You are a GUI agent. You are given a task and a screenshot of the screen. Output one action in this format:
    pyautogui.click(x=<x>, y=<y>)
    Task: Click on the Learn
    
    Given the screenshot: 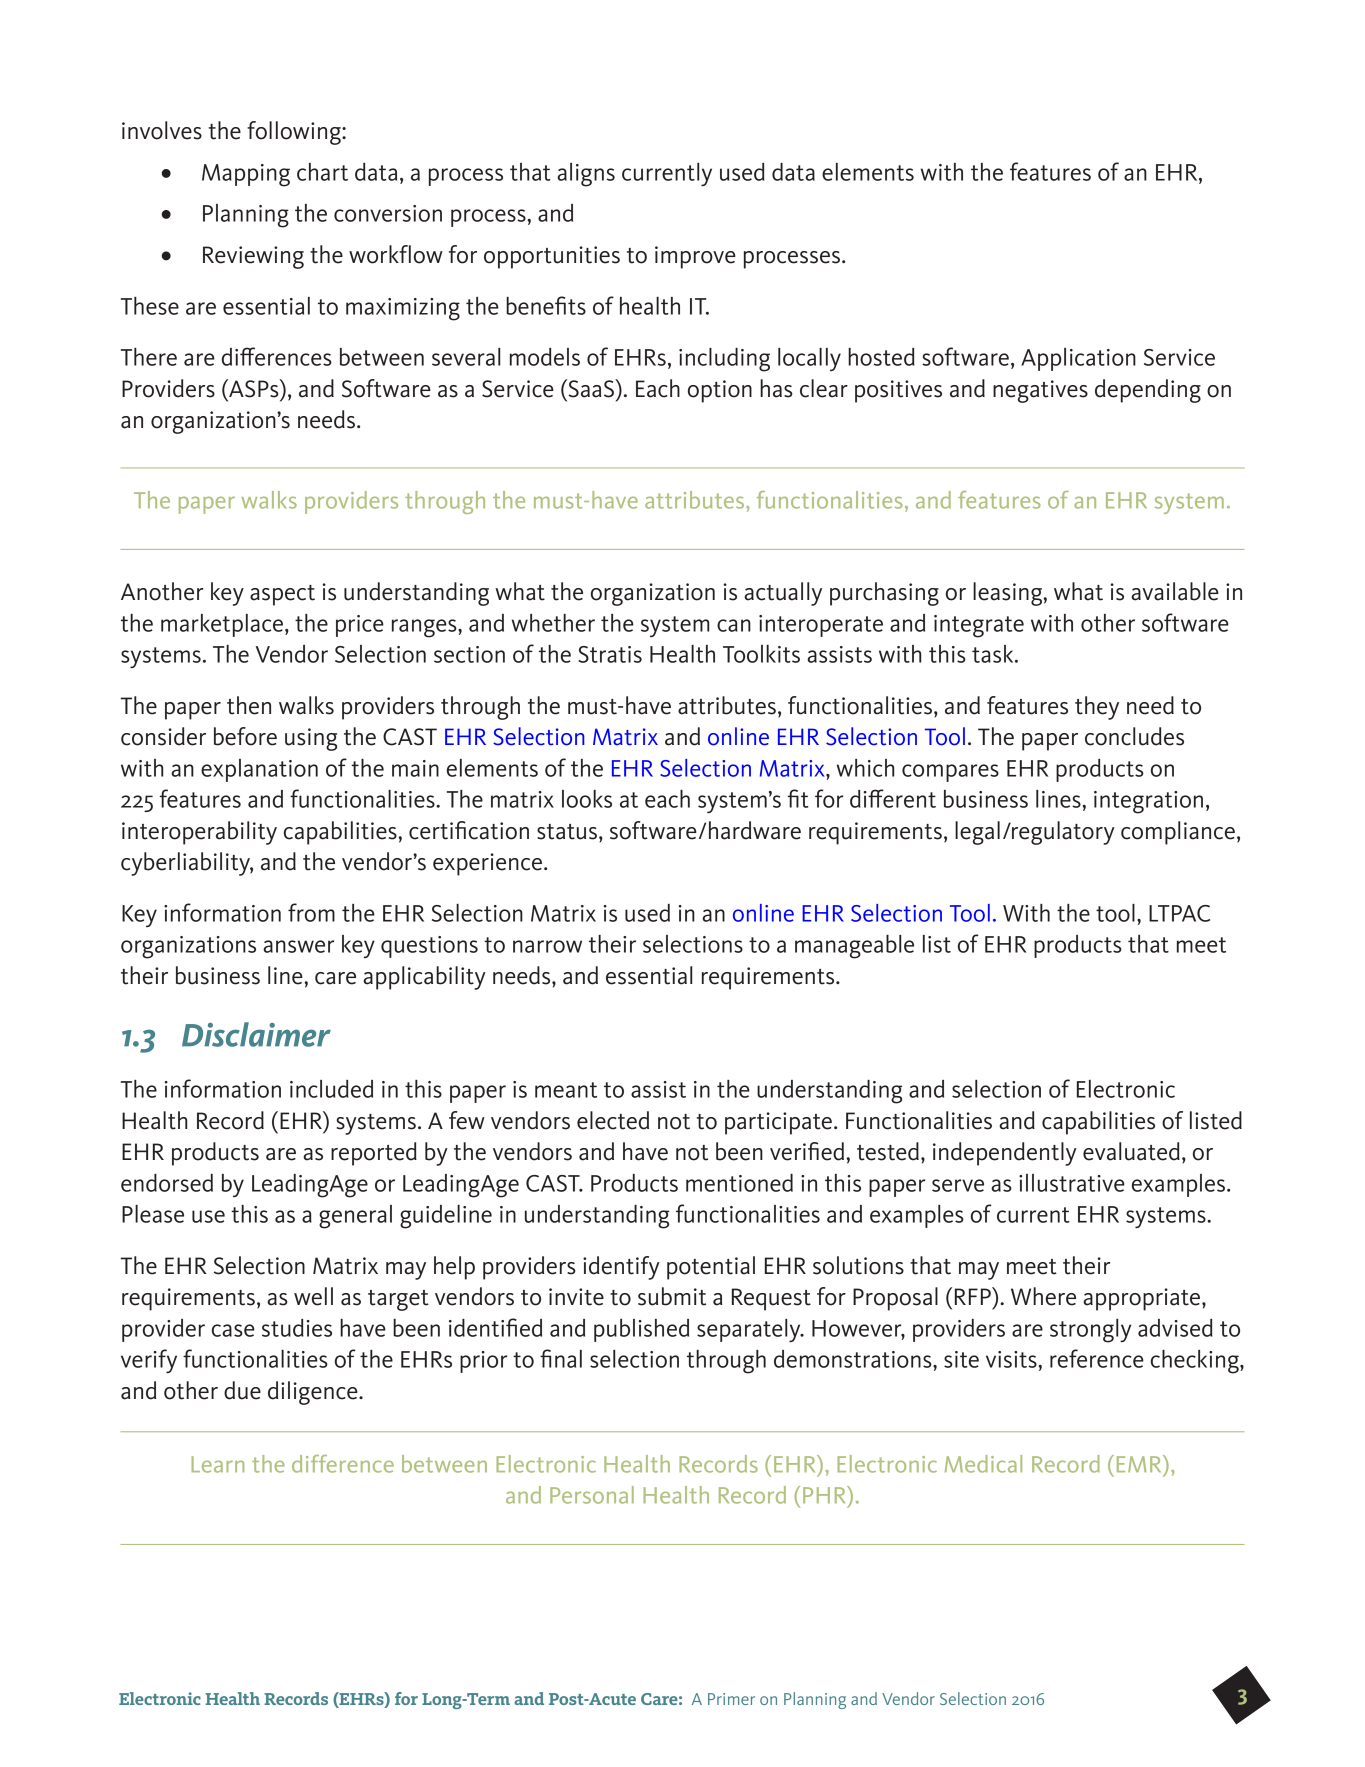 What is the action you would take?
    pyautogui.click(x=217, y=1464)
